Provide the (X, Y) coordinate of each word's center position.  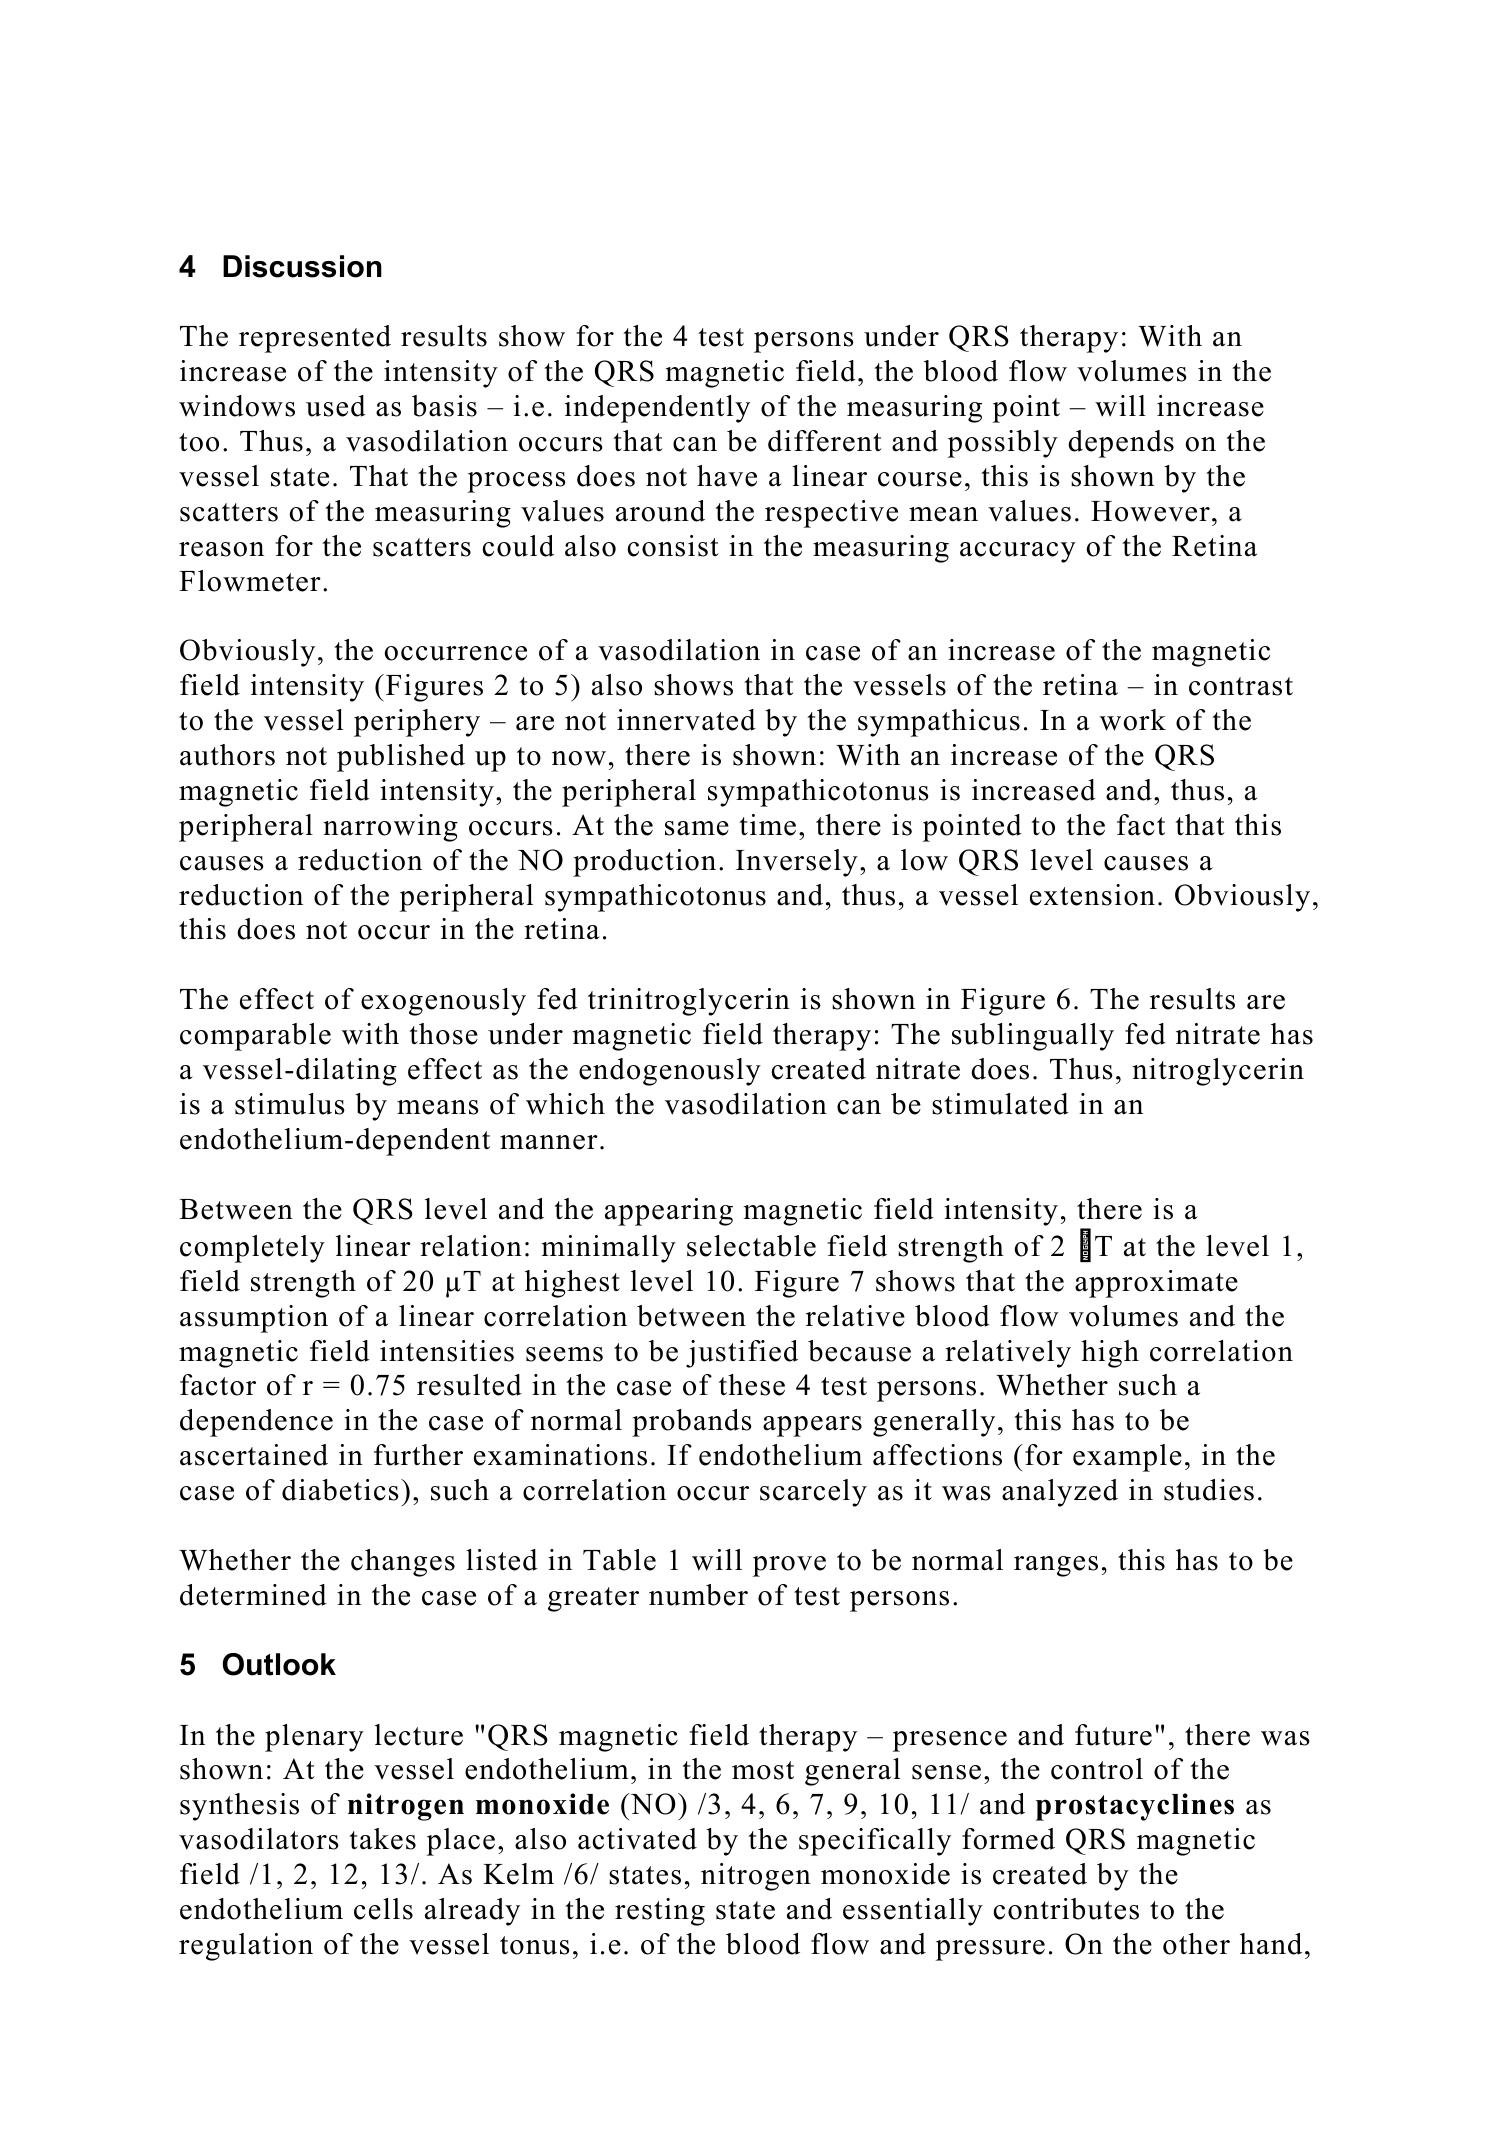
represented (315, 339)
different (825, 441)
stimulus (290, 1104)
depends (1121, 444)
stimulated (1000, 1104)
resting (660, 1912)
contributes (1066, 1909)
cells (383, 1909)
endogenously (670, 1072)
